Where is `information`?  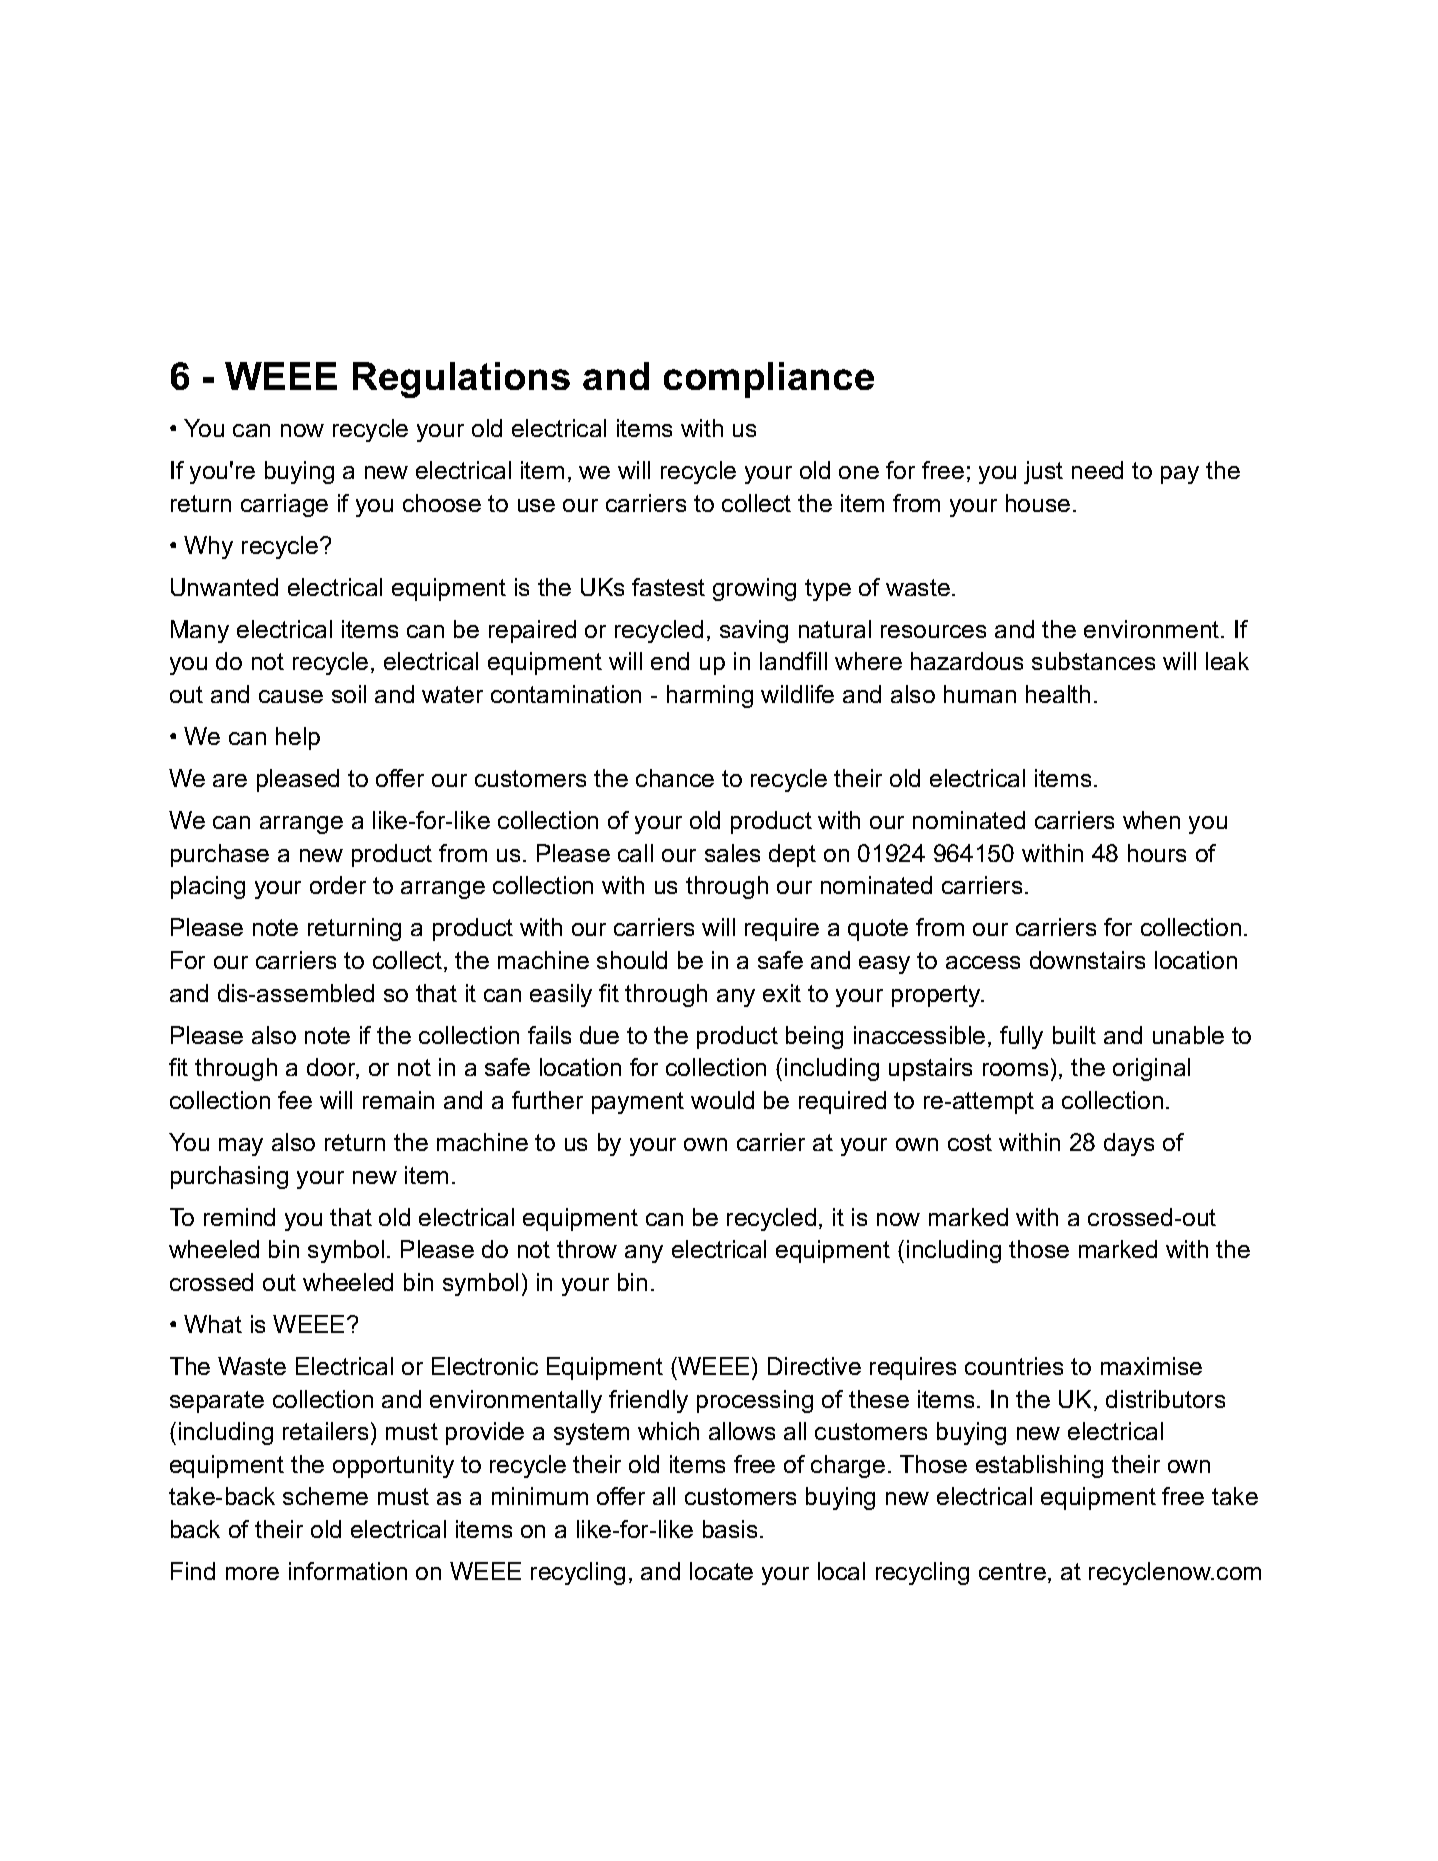
information is located at coordinates (348, 1571).
